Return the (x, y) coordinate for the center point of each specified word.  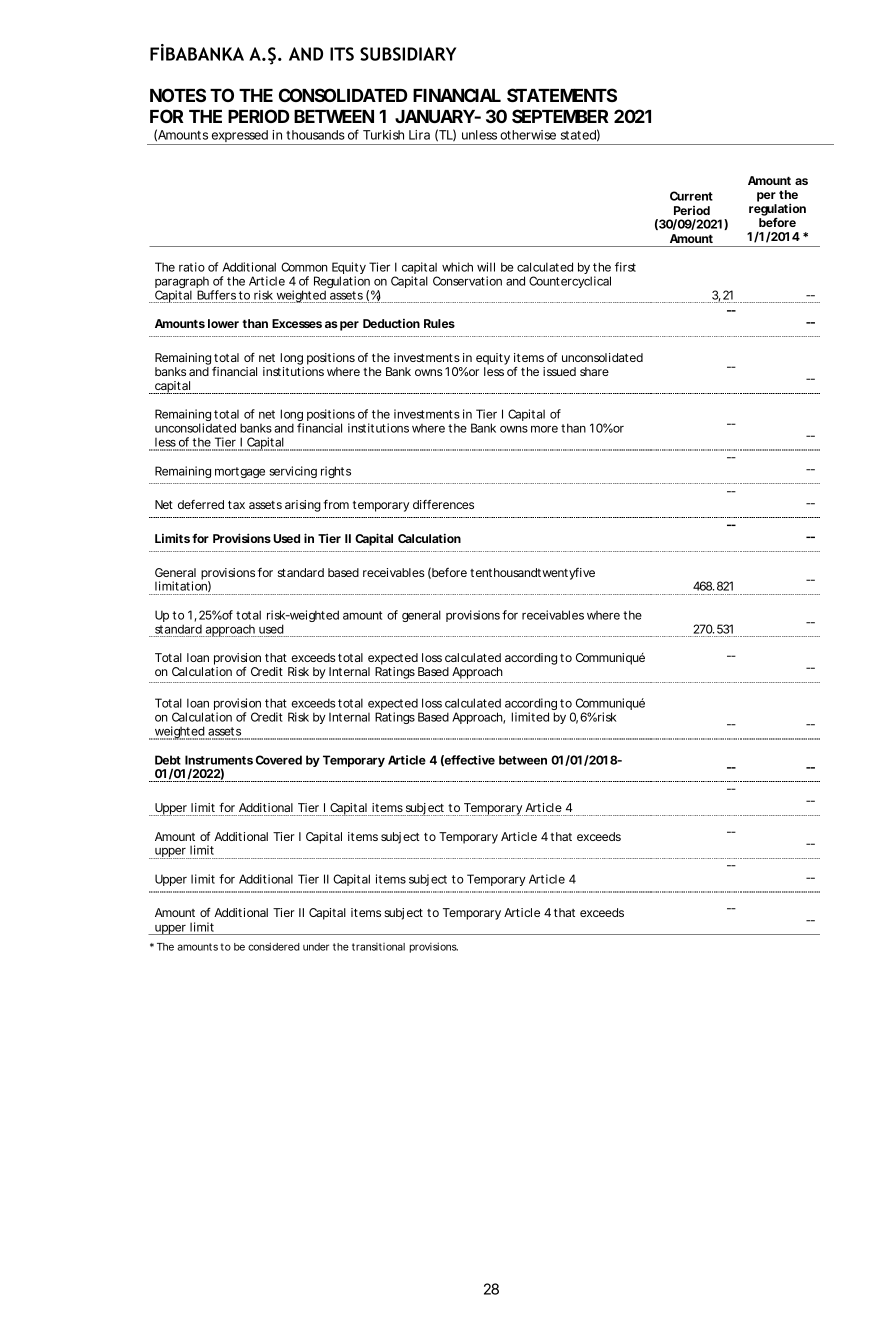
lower (223, 323)
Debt (168, 760)
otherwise (528, 135)
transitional (378, 947)
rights (336, 472)
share (594, 371)
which (457, 267)
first (625, 267)
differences (443, 504)
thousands (315, 135)
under (316, 947)
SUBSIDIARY (408, 54)
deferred (201, 504)
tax (236, 505)
